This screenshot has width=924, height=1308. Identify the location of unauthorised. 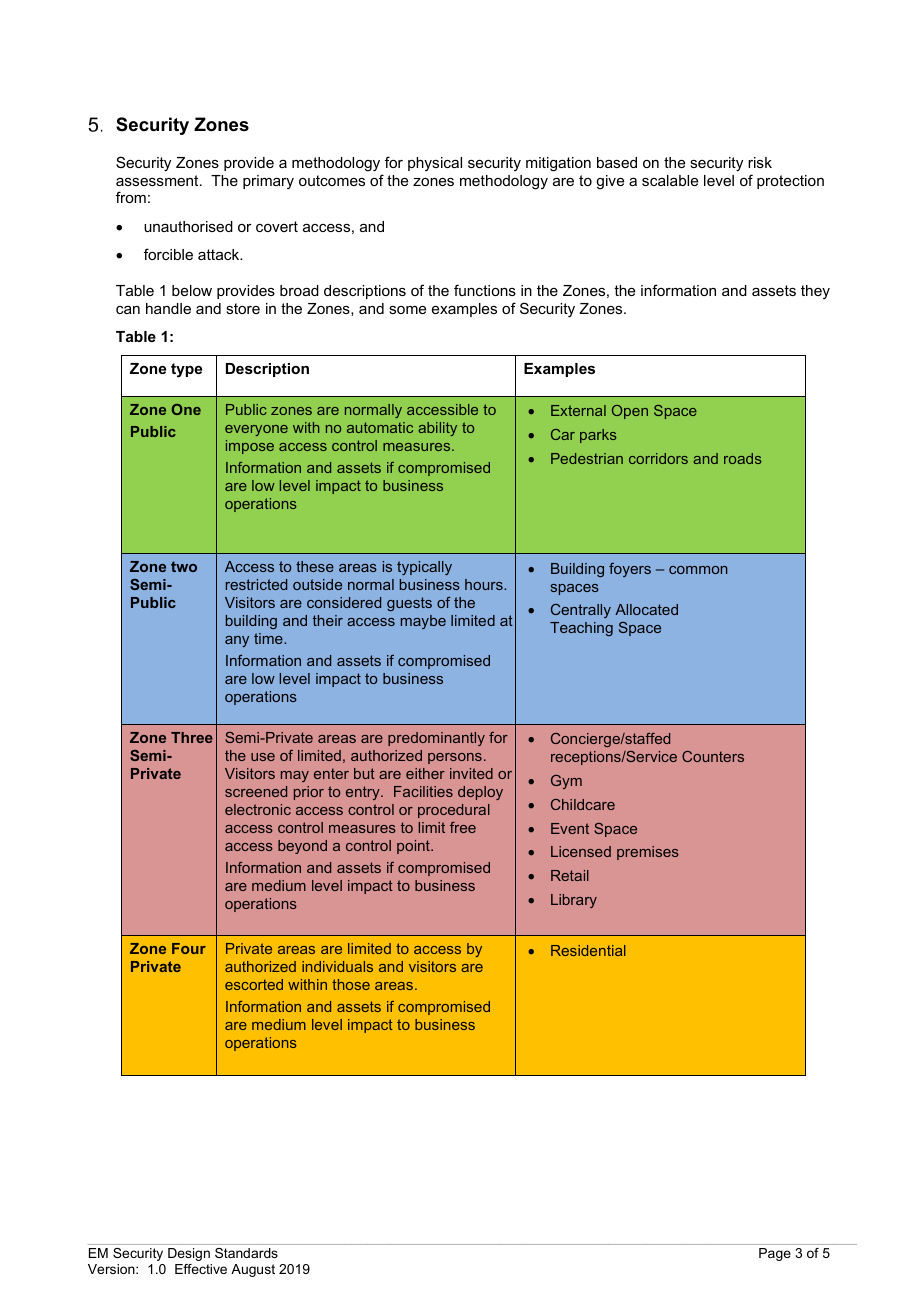
(188, 226).
